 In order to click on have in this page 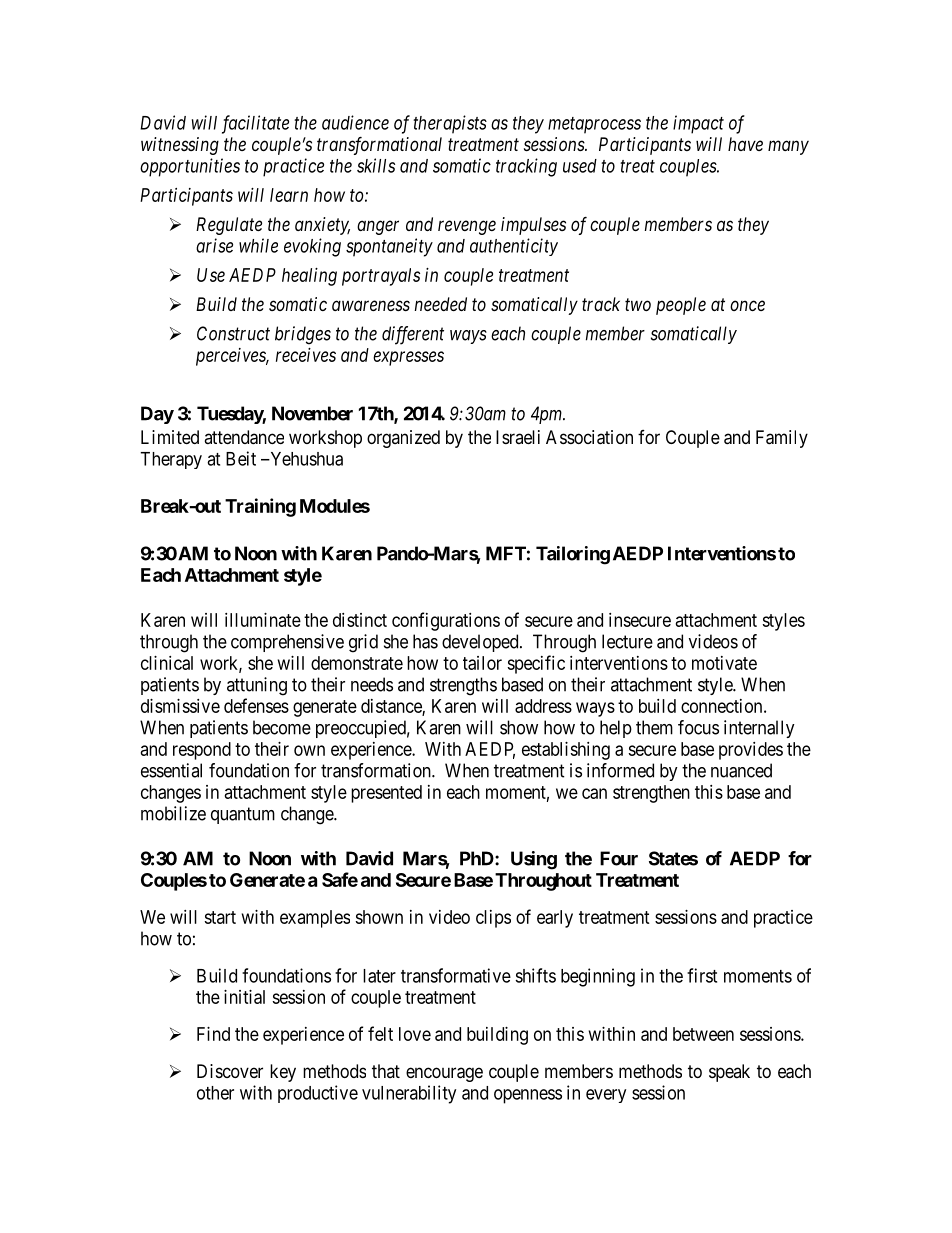, I will do `click(745, 144)`.
